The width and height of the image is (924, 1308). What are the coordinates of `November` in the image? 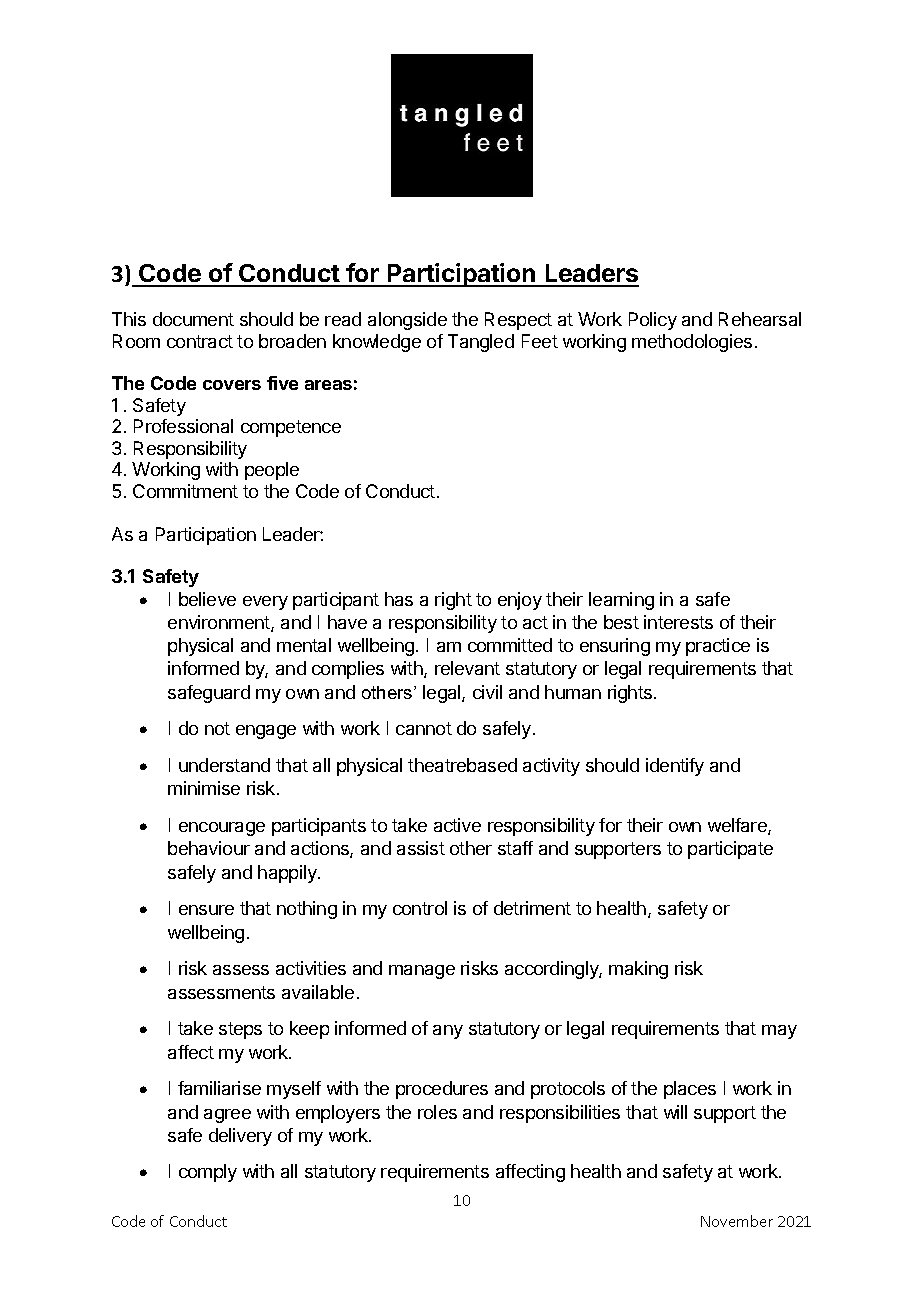 It's located at (737, 1221).
